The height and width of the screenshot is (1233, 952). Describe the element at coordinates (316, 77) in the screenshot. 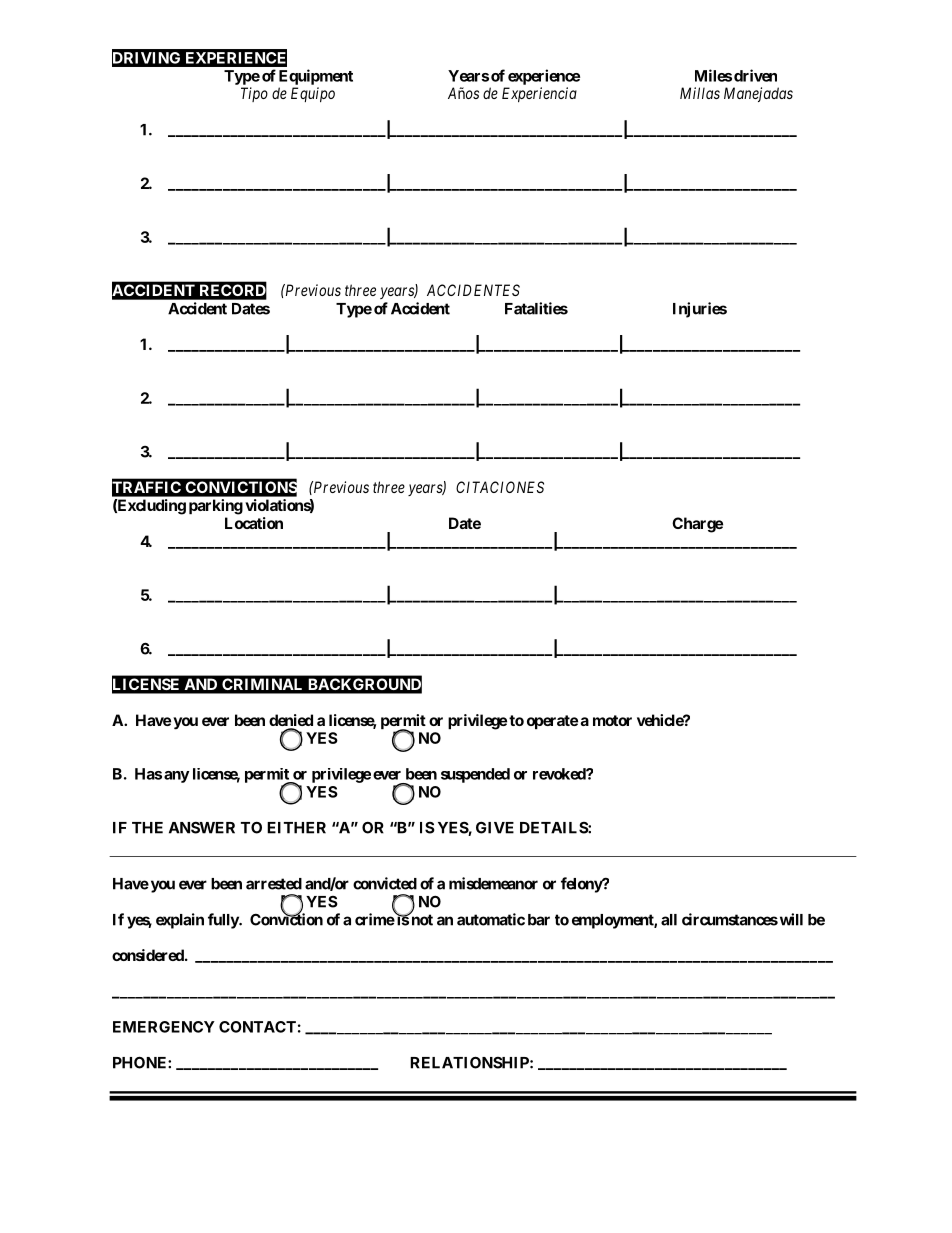

I see `Equipment` at that location.
